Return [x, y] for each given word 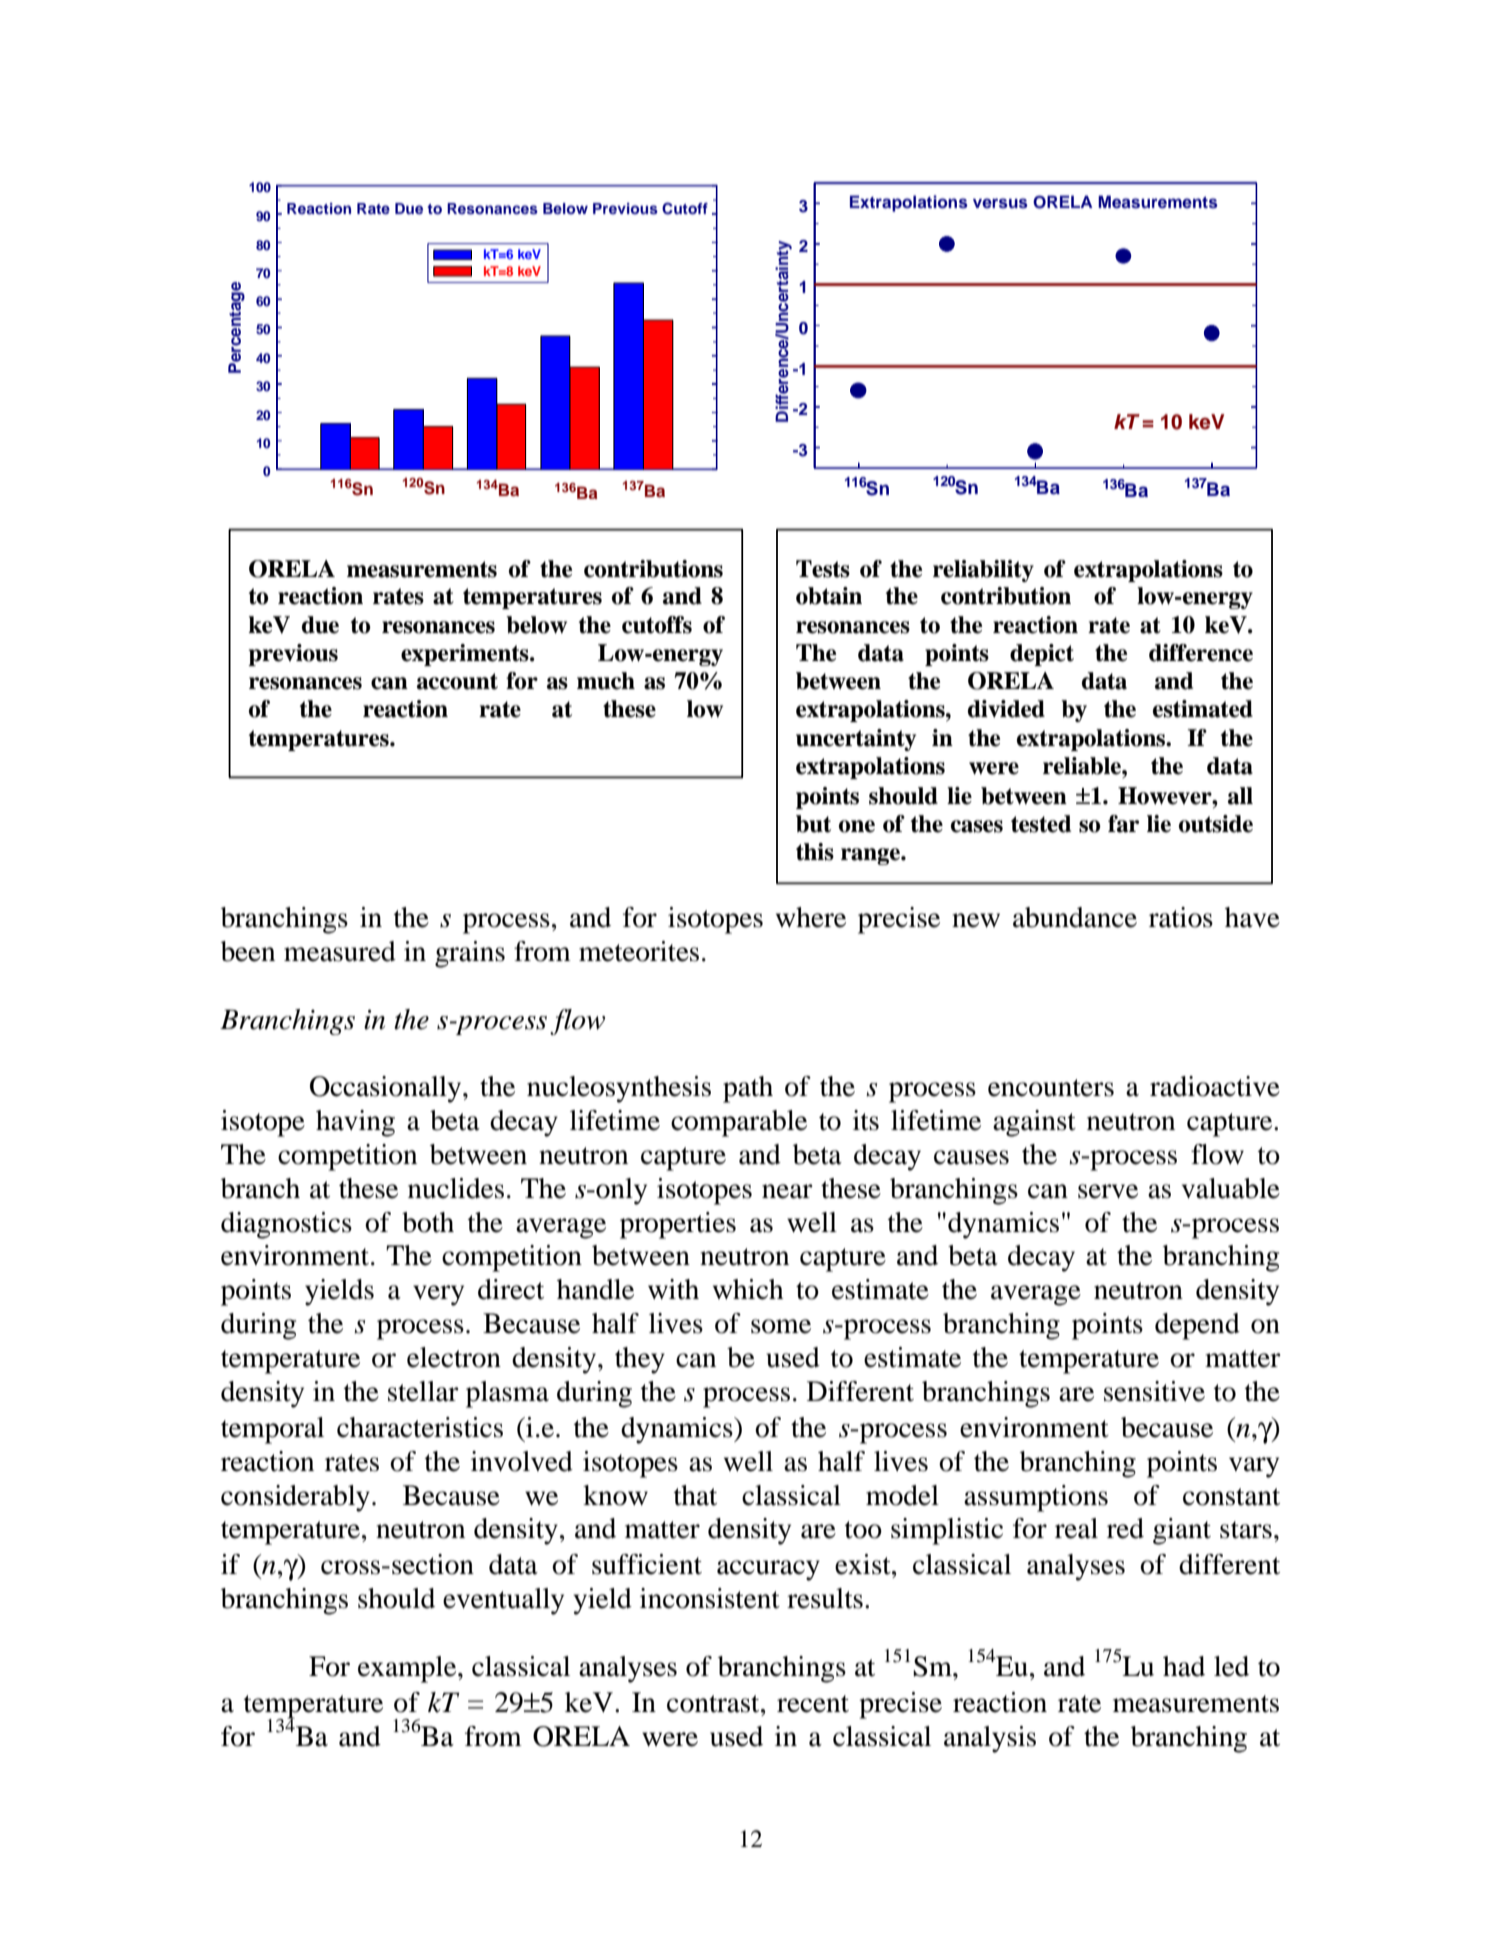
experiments [466, 655]
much [606, 681]
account [457, 681]
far [1123, 824]
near [787, 1191]
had [1184, 1666]
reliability [983, 571]
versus [1000, 203]
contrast [714, 1704]
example [408, 1669]
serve [1108, 1191]
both [428, 1222]
